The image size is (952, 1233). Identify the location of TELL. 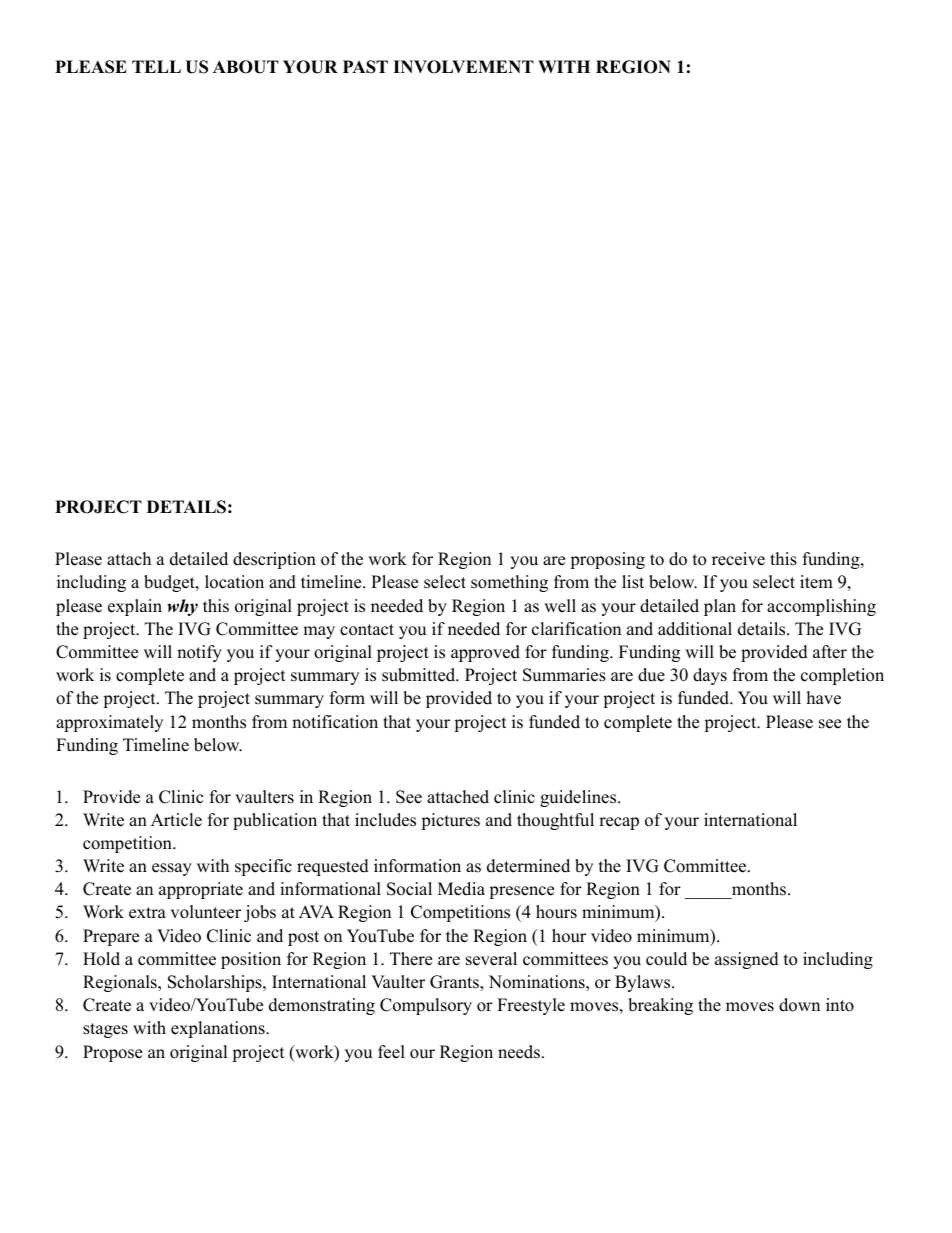
(156, 66).
